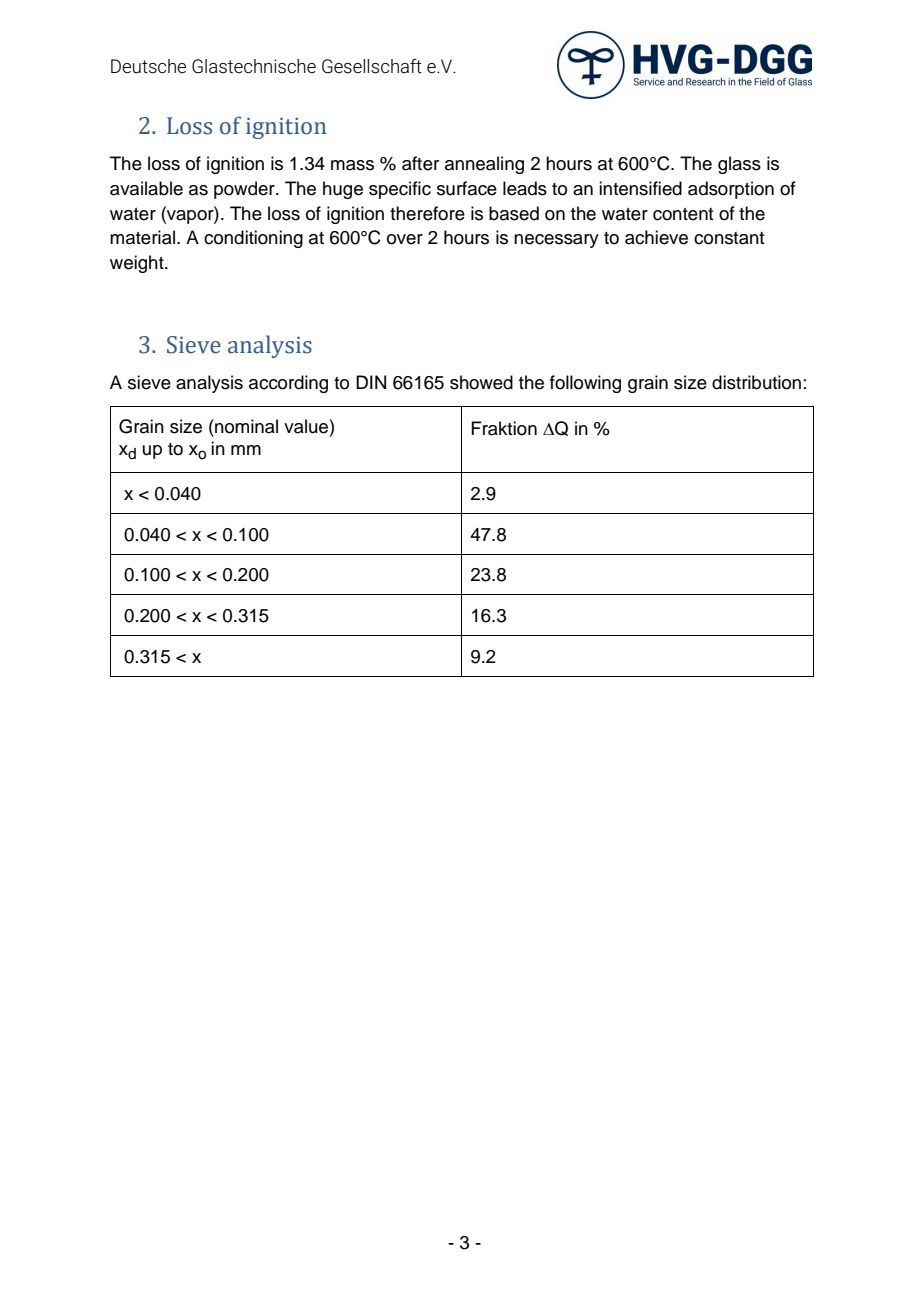 This screenshot has height=1308, width=924. What do you see at coordinates (467, 188) in the screenshot?
I see `surface` at bounding box center [467, 188].
